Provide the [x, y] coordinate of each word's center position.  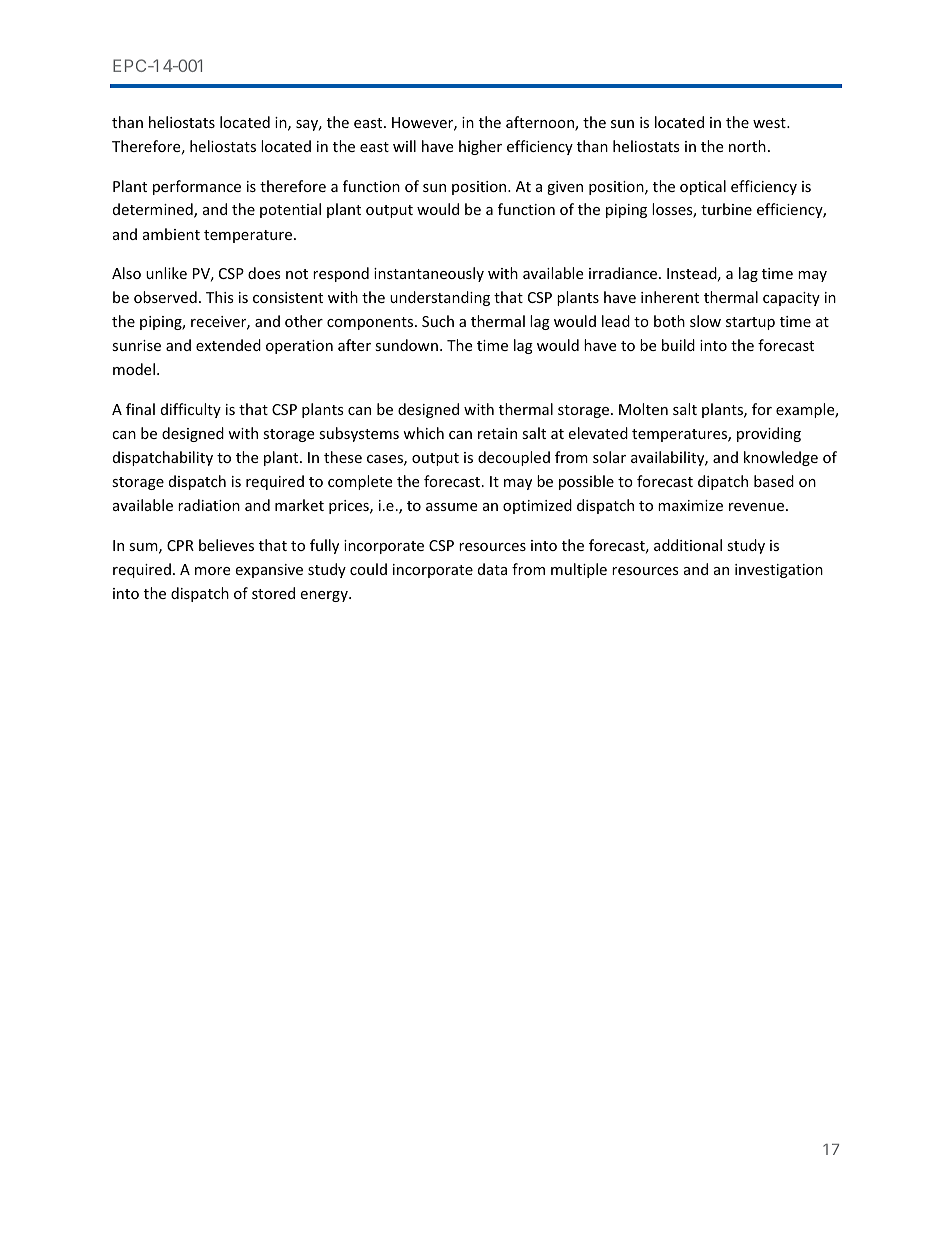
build [678, 345]
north [747, 146]
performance [197, 187]
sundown [406, 345]
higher [480, 147]
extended [228, 345]
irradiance [624, 273]
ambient [171, 234]
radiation [209, 505]
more [212, 571]
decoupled [514, 458]
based [774, 481]
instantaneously [429, 274]
